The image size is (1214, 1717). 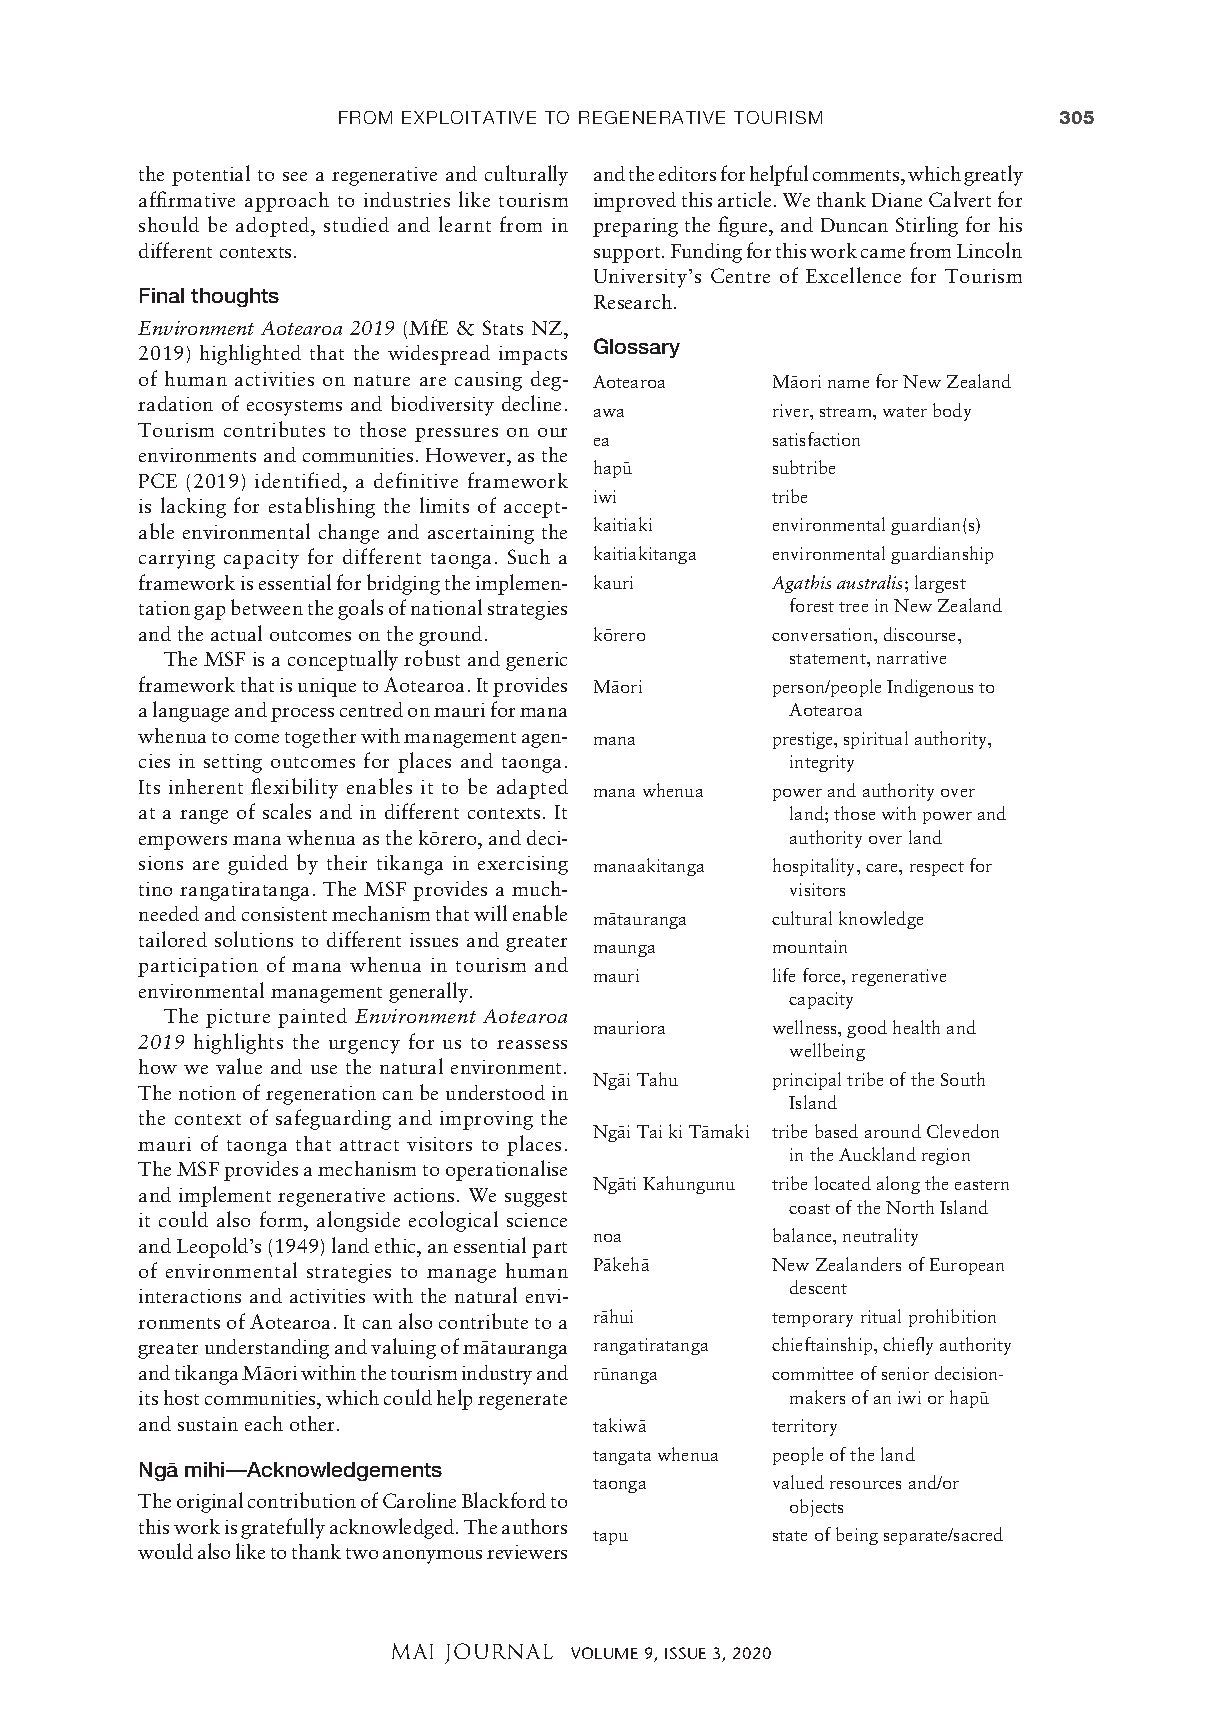 What do you see at coordinates (295, 176) in the image?
I see `see` at bounding box center [295, 176].
